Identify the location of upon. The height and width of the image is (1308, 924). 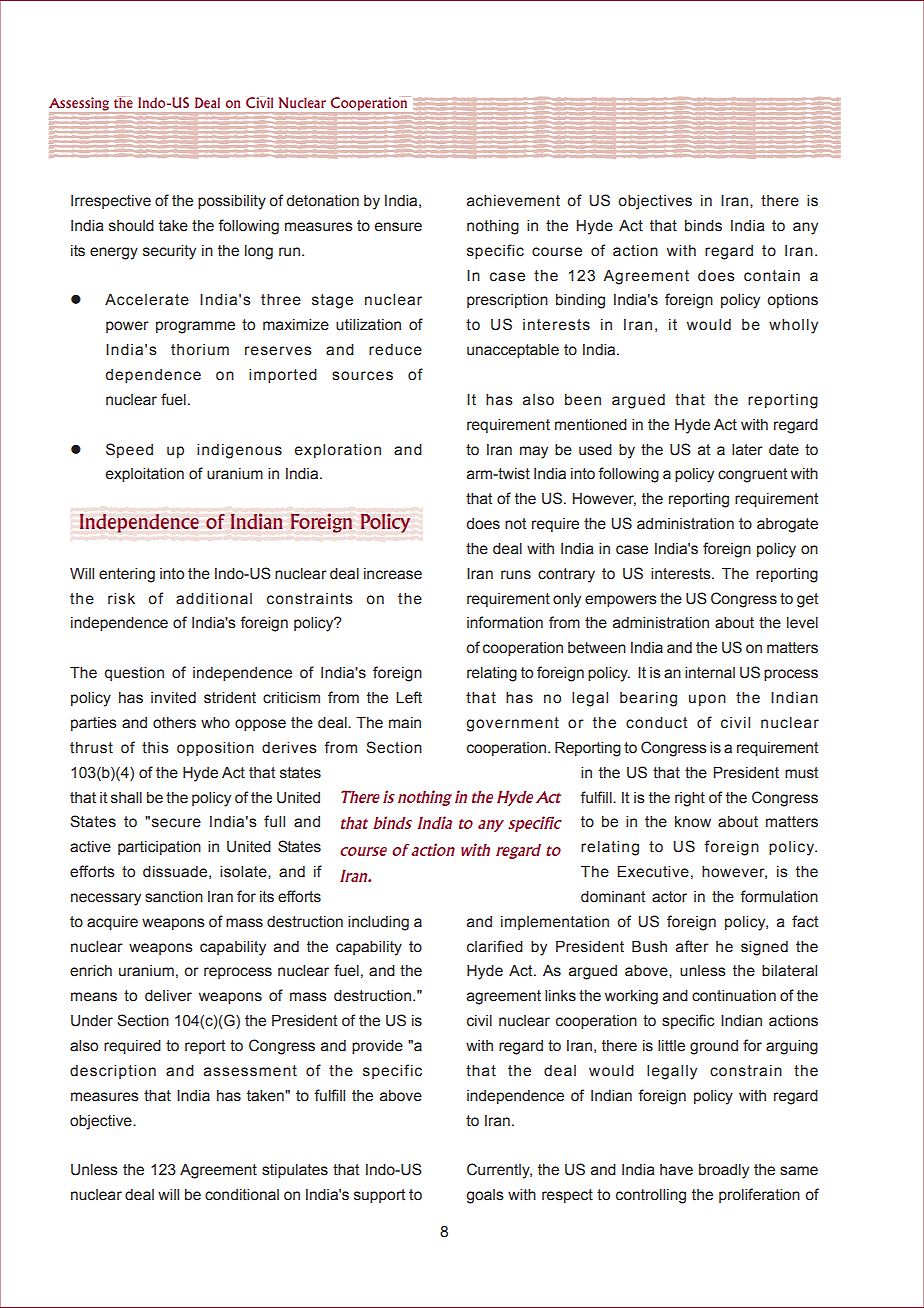
(707, 700).
